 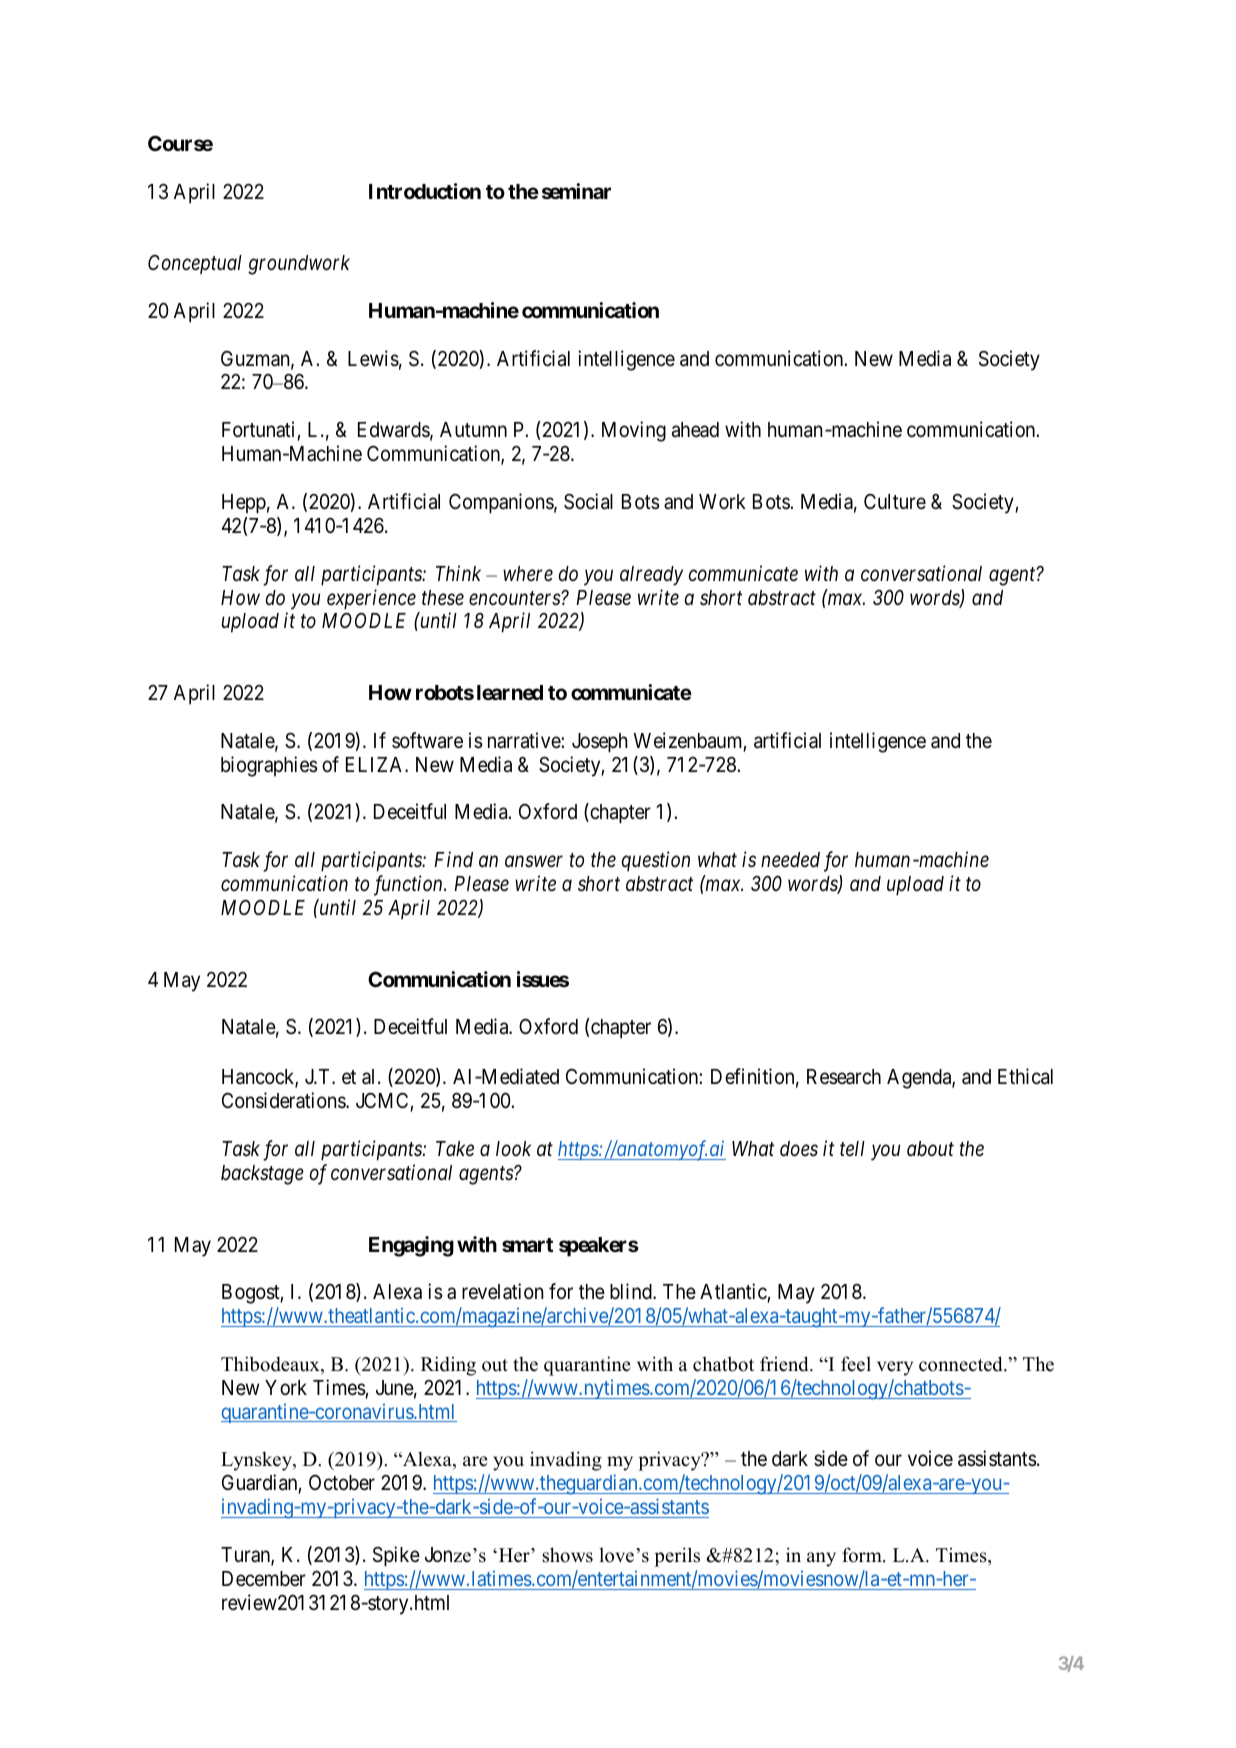 I want to click on Conceptual, so click(x=195, y=264).
